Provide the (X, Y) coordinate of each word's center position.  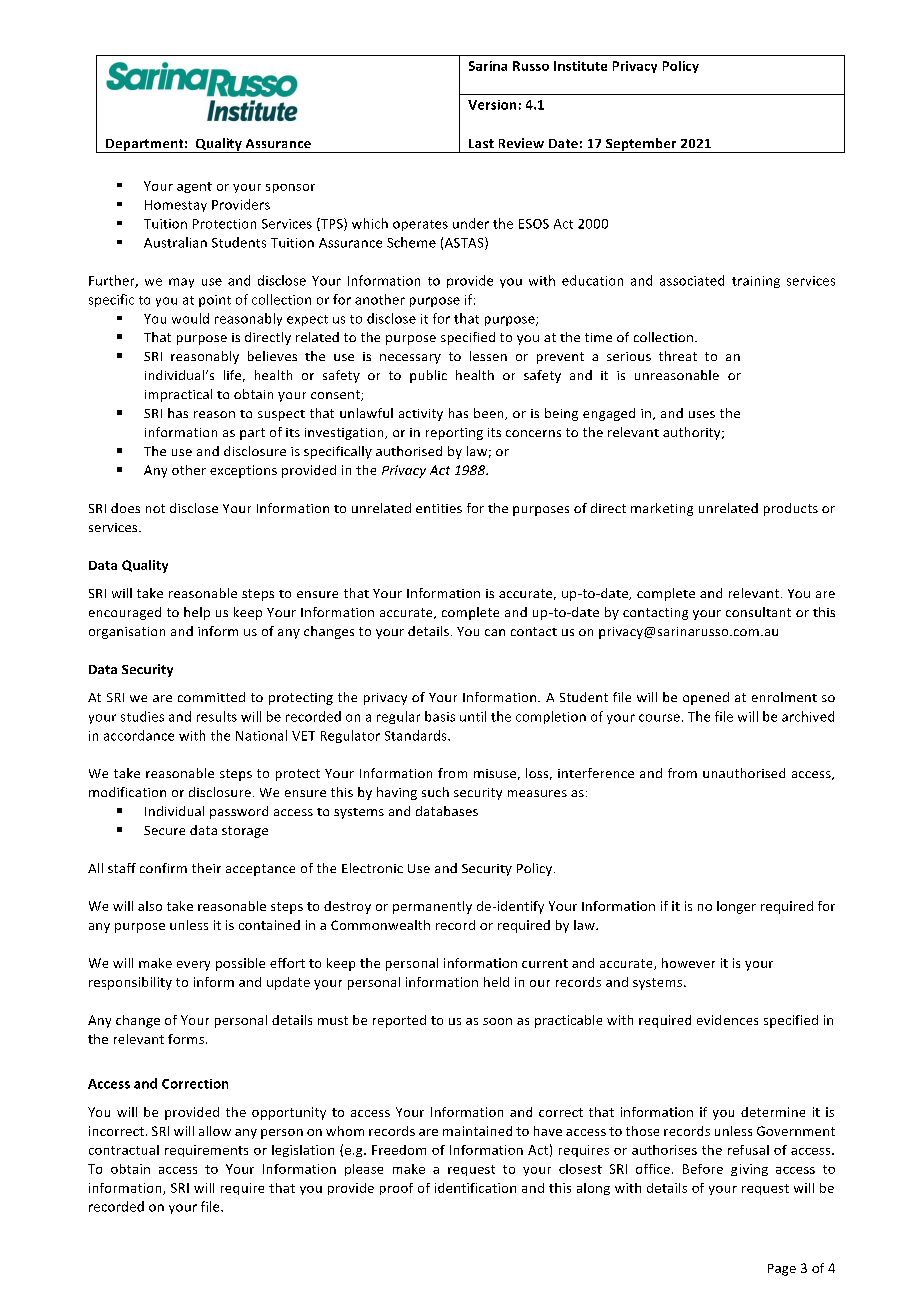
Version (492, 105)
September (641, 145)
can (495, 632)
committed (211, 697)
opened (706, 698)
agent (194, 187)
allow (215, 1131)
